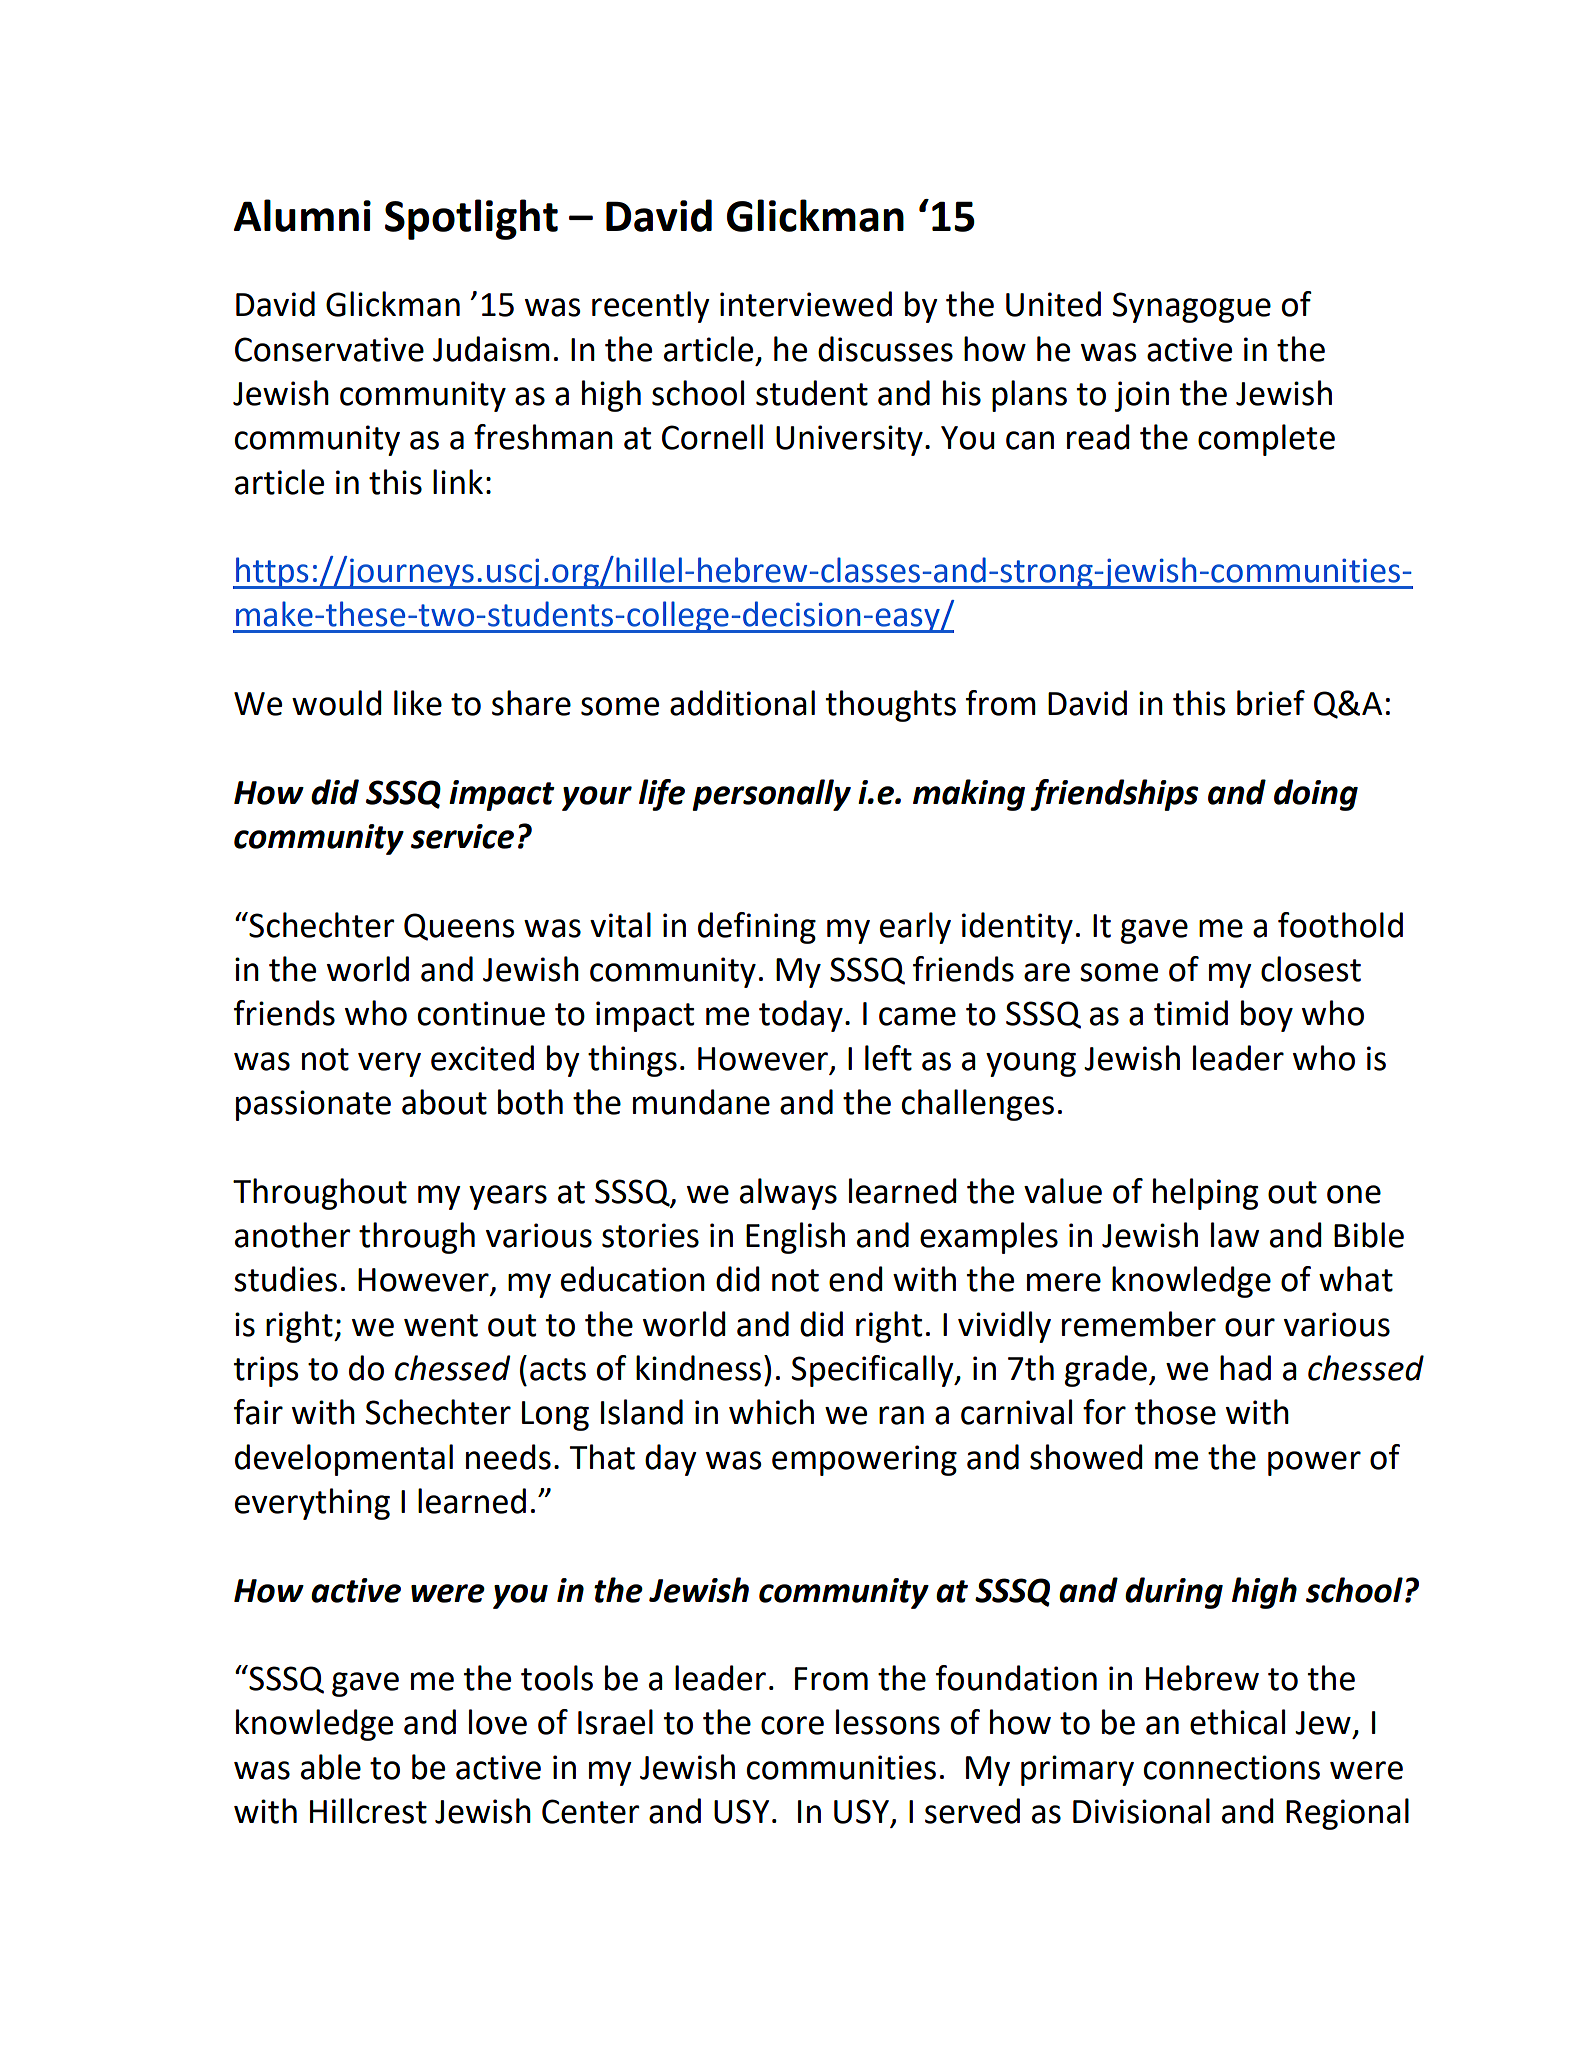 The image size is (1587, 2054). What do you see at coordinates (1235, 1235) in the page?
I see `law` at bounding box center [1235, 1235].
